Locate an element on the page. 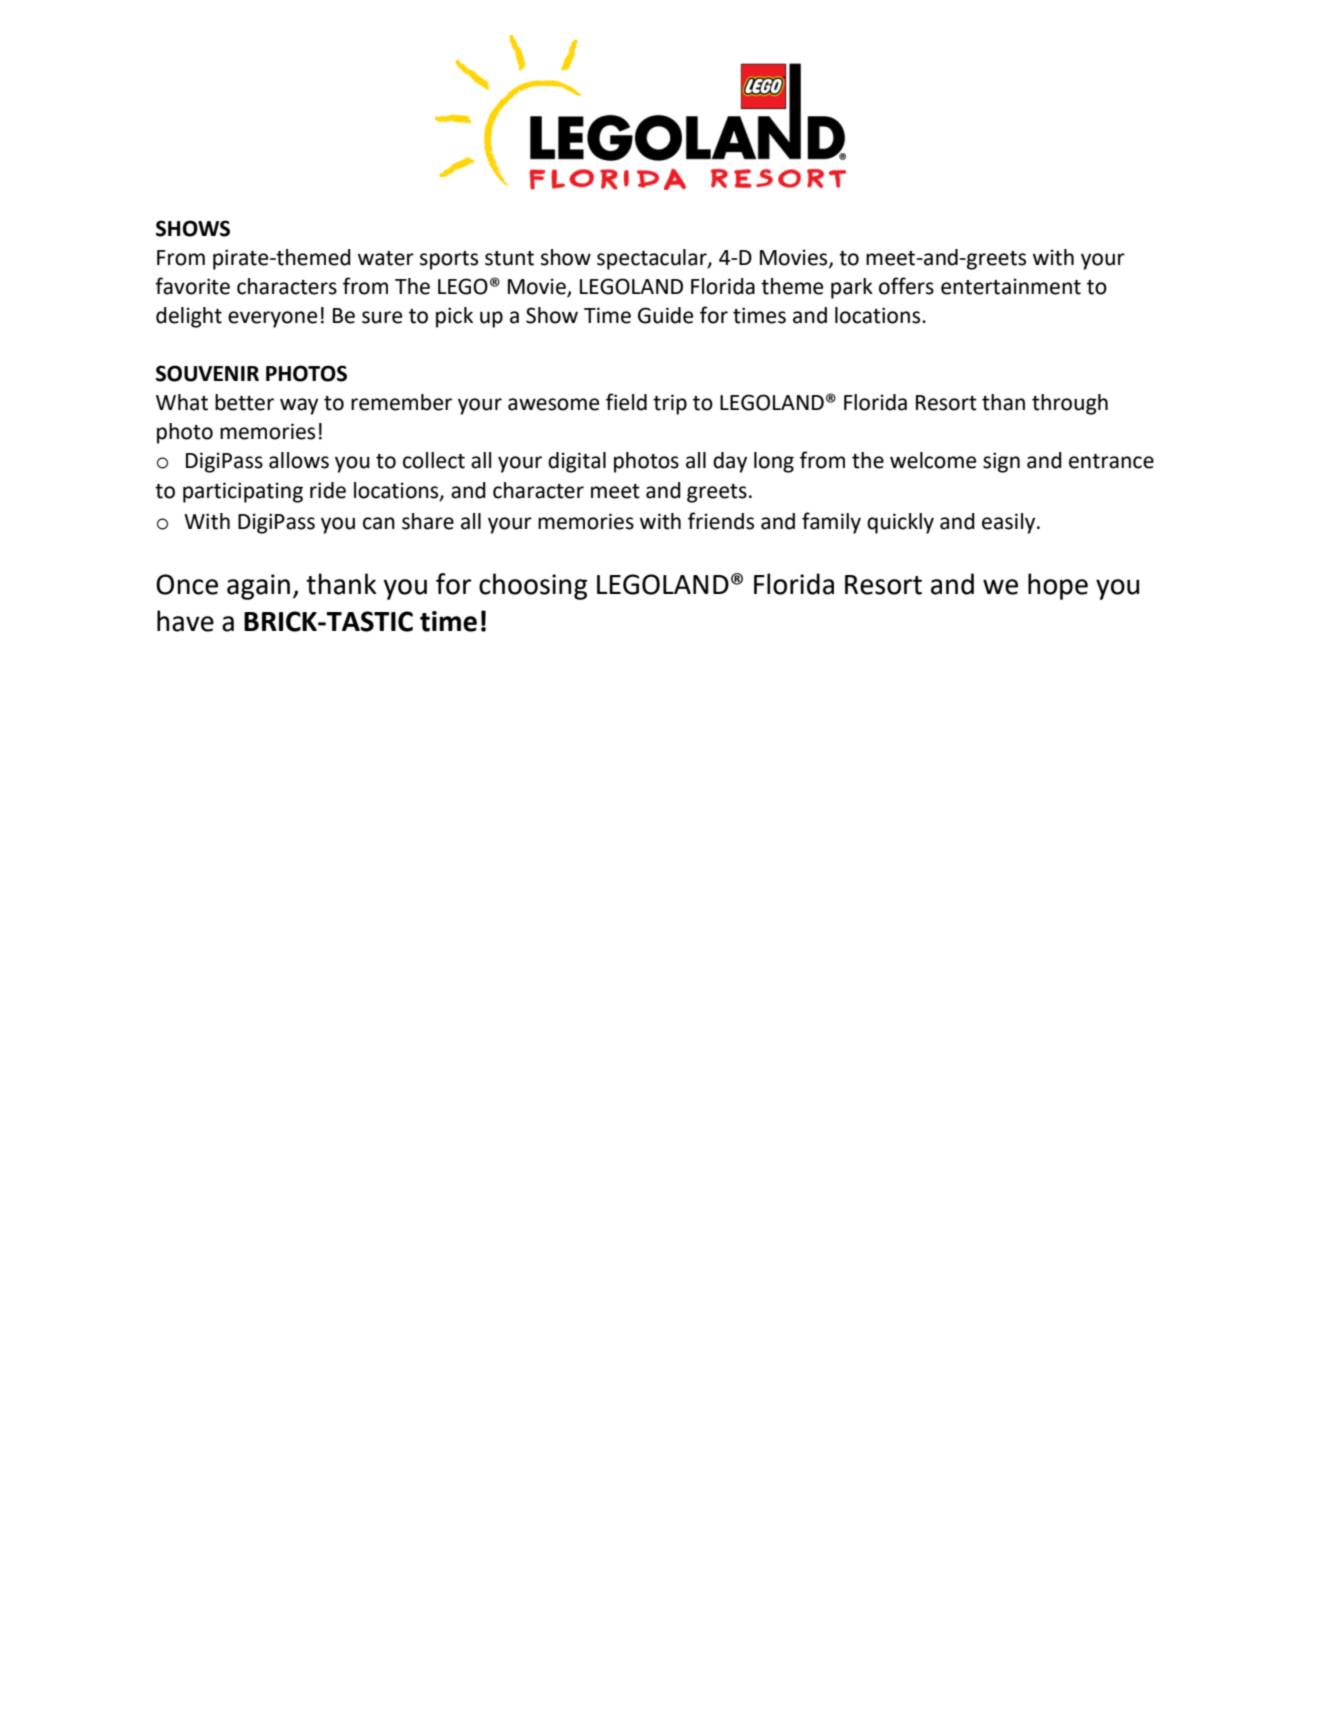 The width and height of the image is (1322, 1711). sign is located at coordinates (1001, 462).
